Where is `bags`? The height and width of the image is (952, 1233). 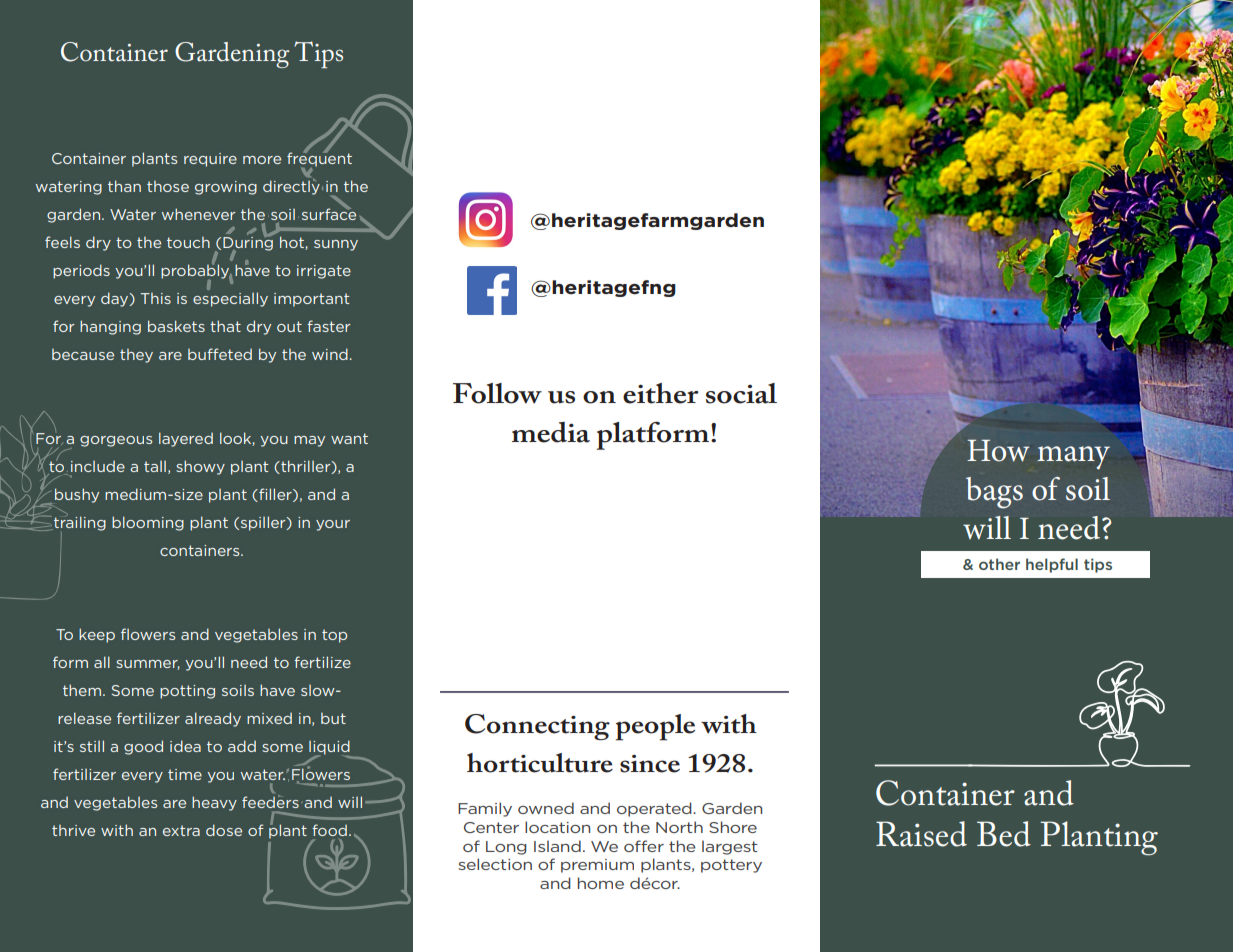 bags is located at coordinates (994, 493).
